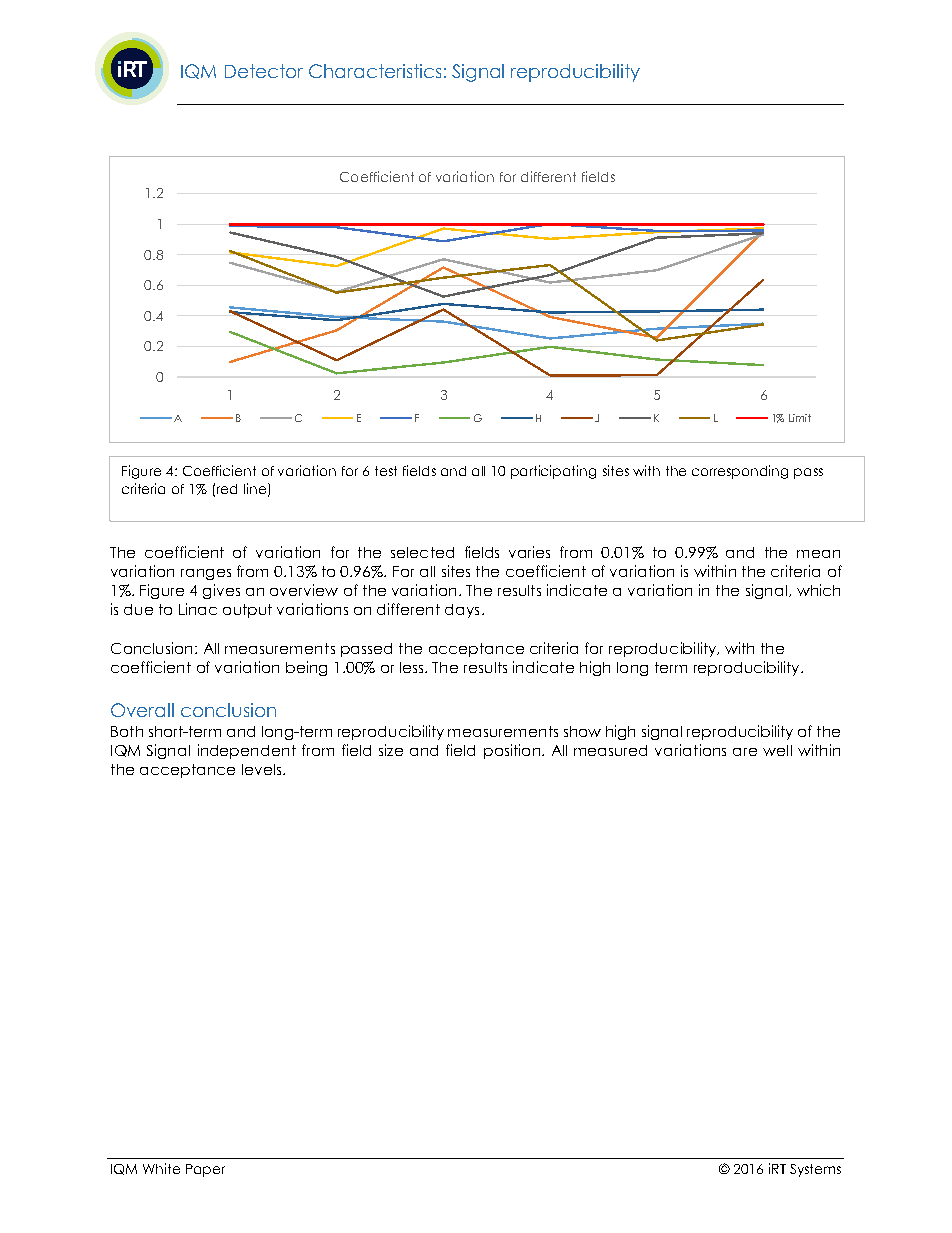  What do you see at coordinates (800, 418) in the page?
I see `Limit` at bounding box center [800, 418].
